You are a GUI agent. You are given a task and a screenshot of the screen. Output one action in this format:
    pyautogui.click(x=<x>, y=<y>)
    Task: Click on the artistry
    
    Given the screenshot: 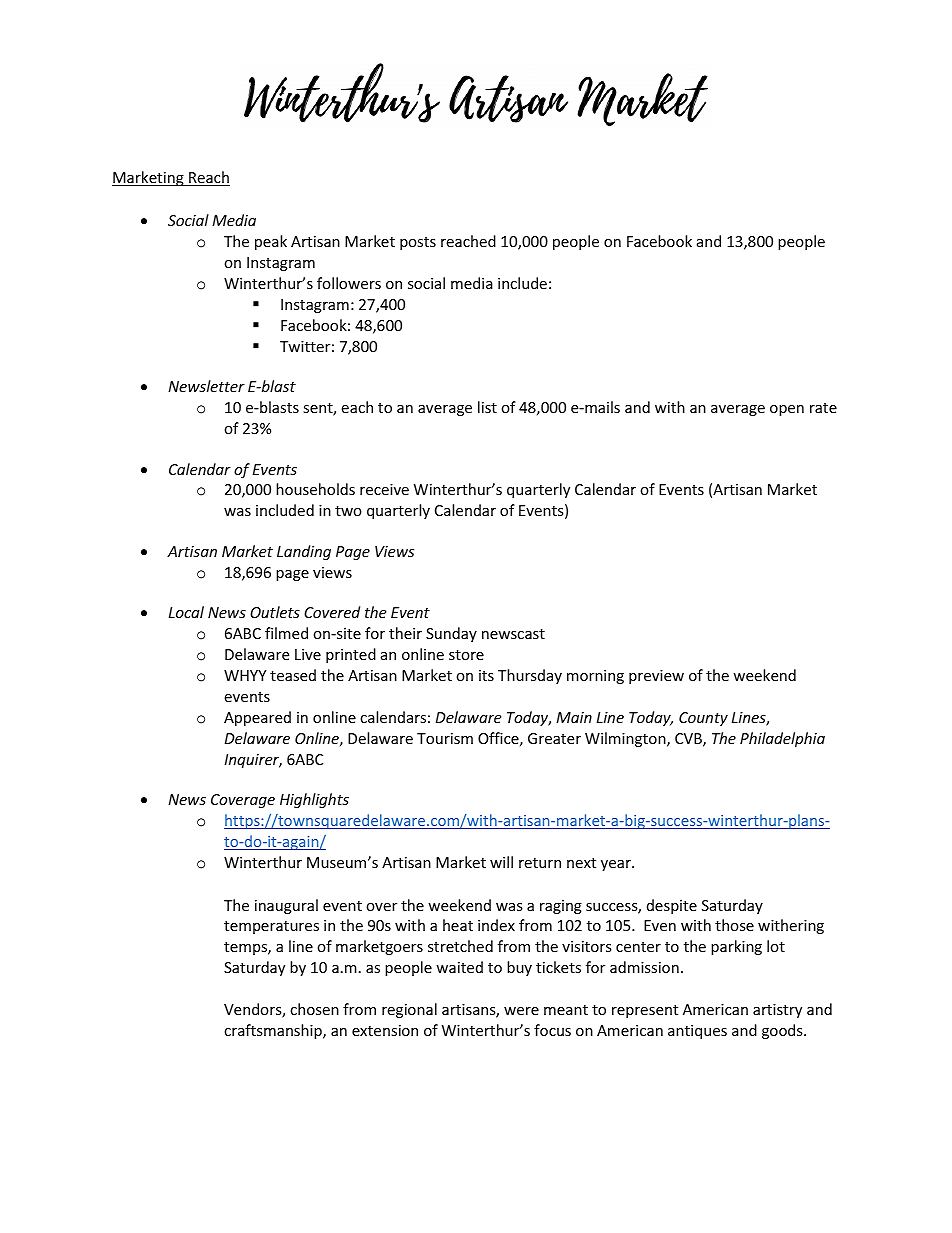 What is the action you would take?
    pyautogui.click(x=777, y=1011)
